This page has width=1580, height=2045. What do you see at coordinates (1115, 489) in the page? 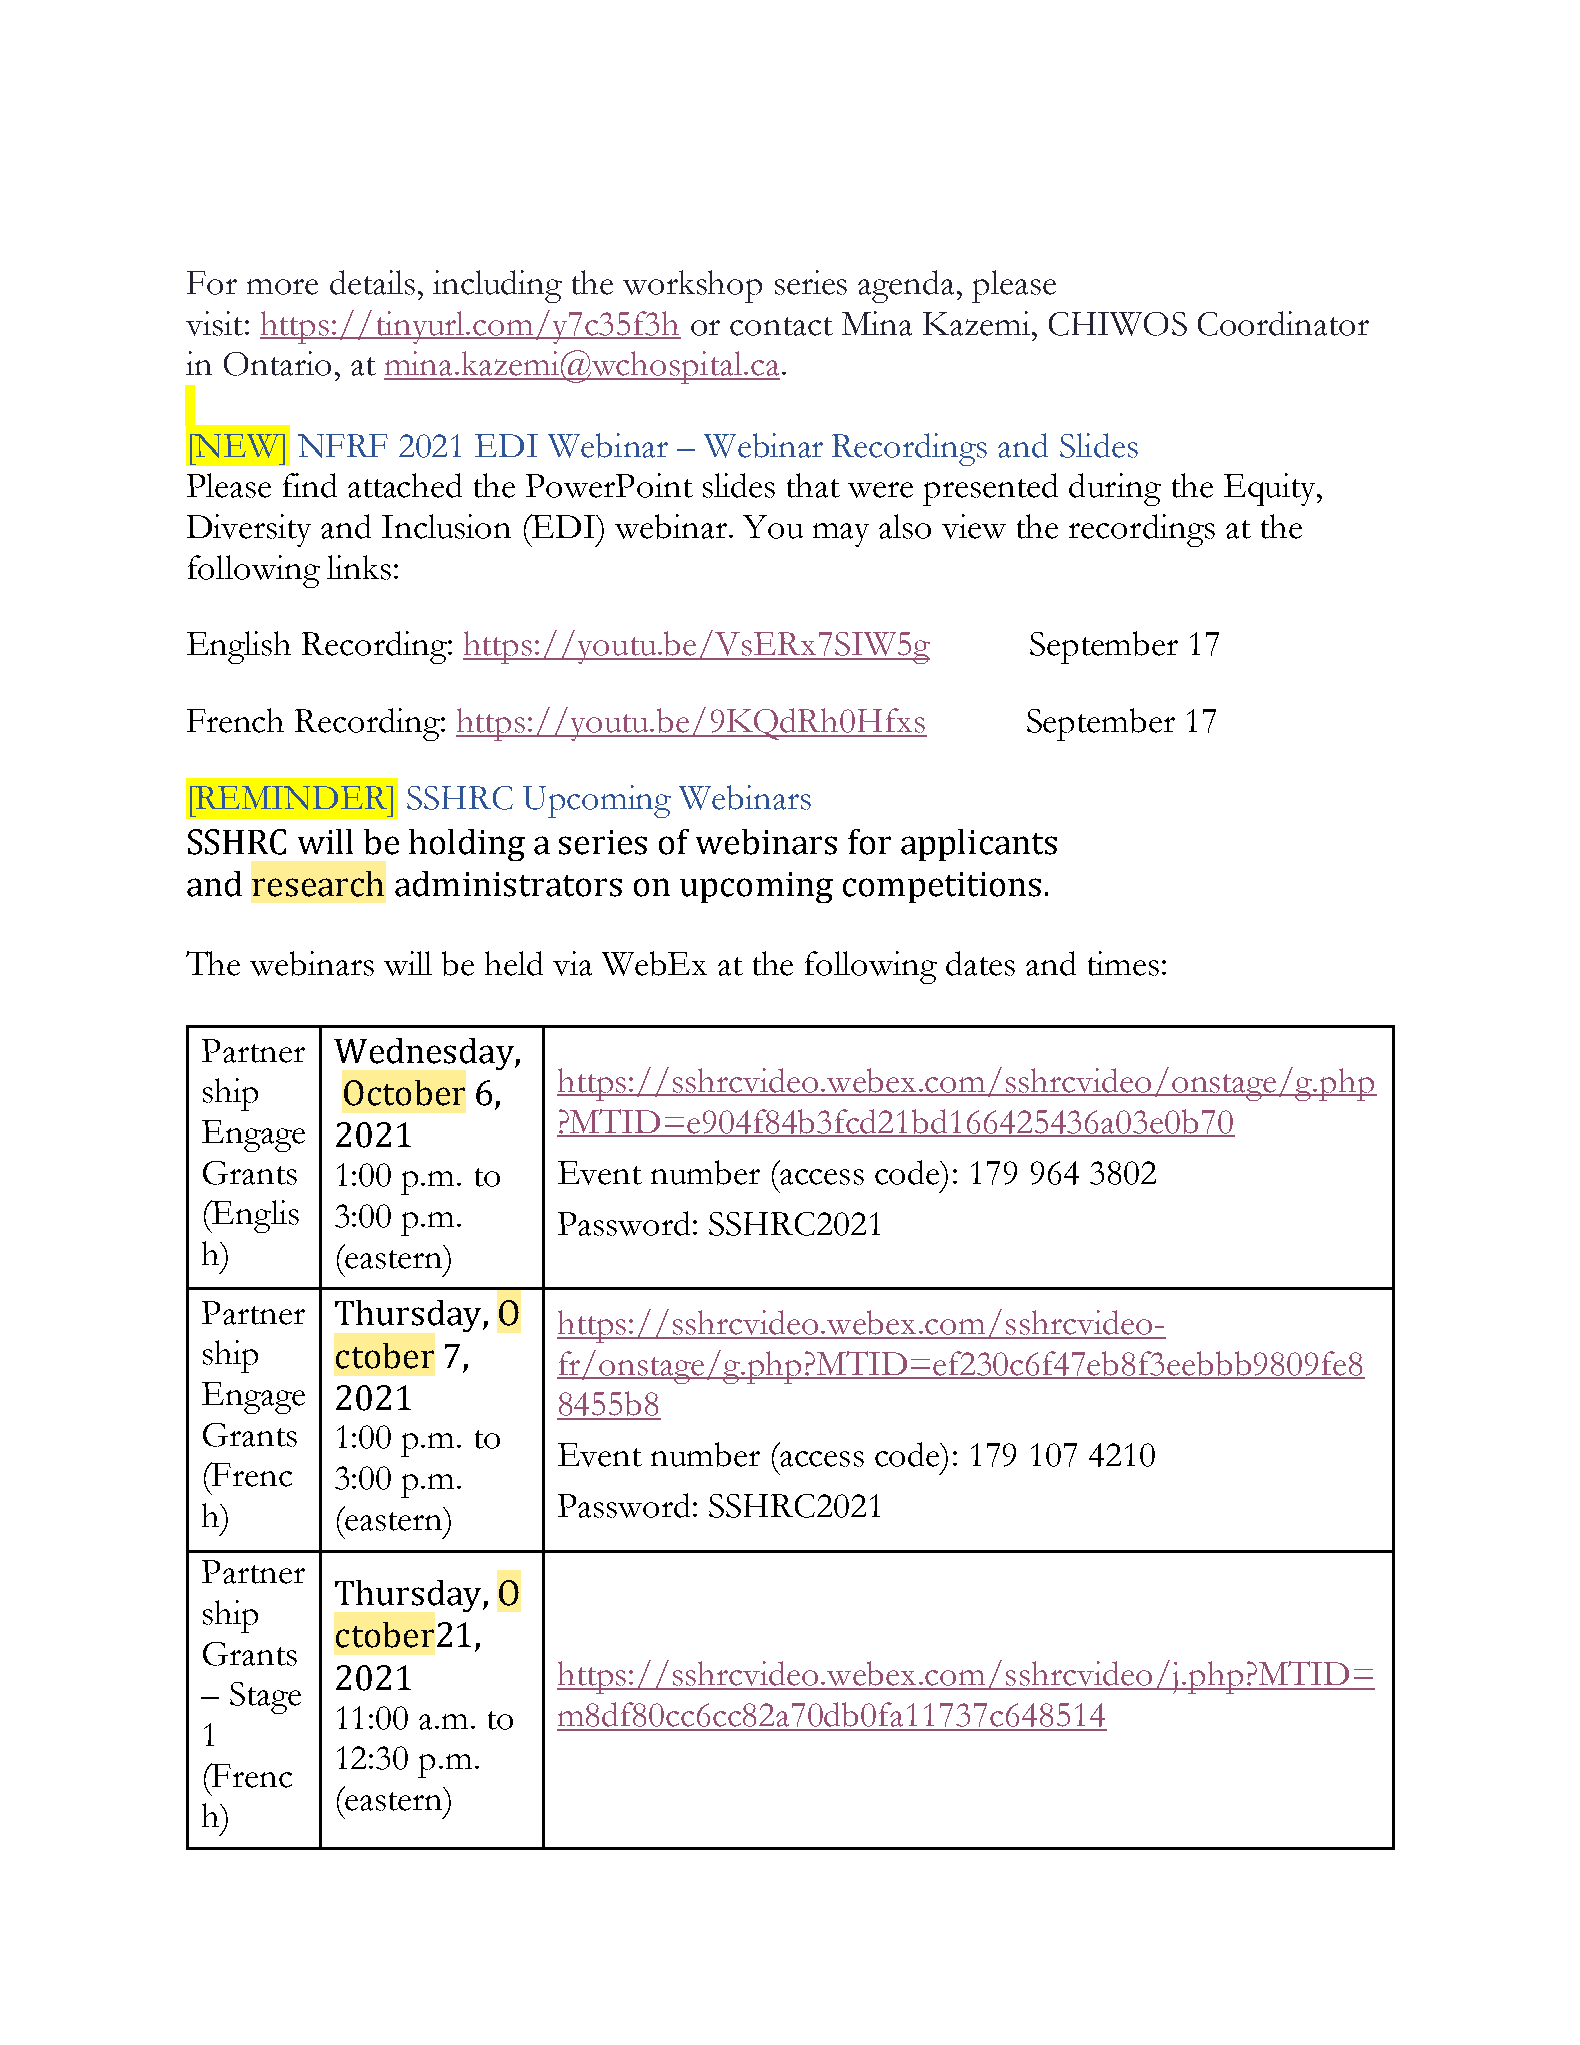
I see `during` at bounding box center [1115, 489].
